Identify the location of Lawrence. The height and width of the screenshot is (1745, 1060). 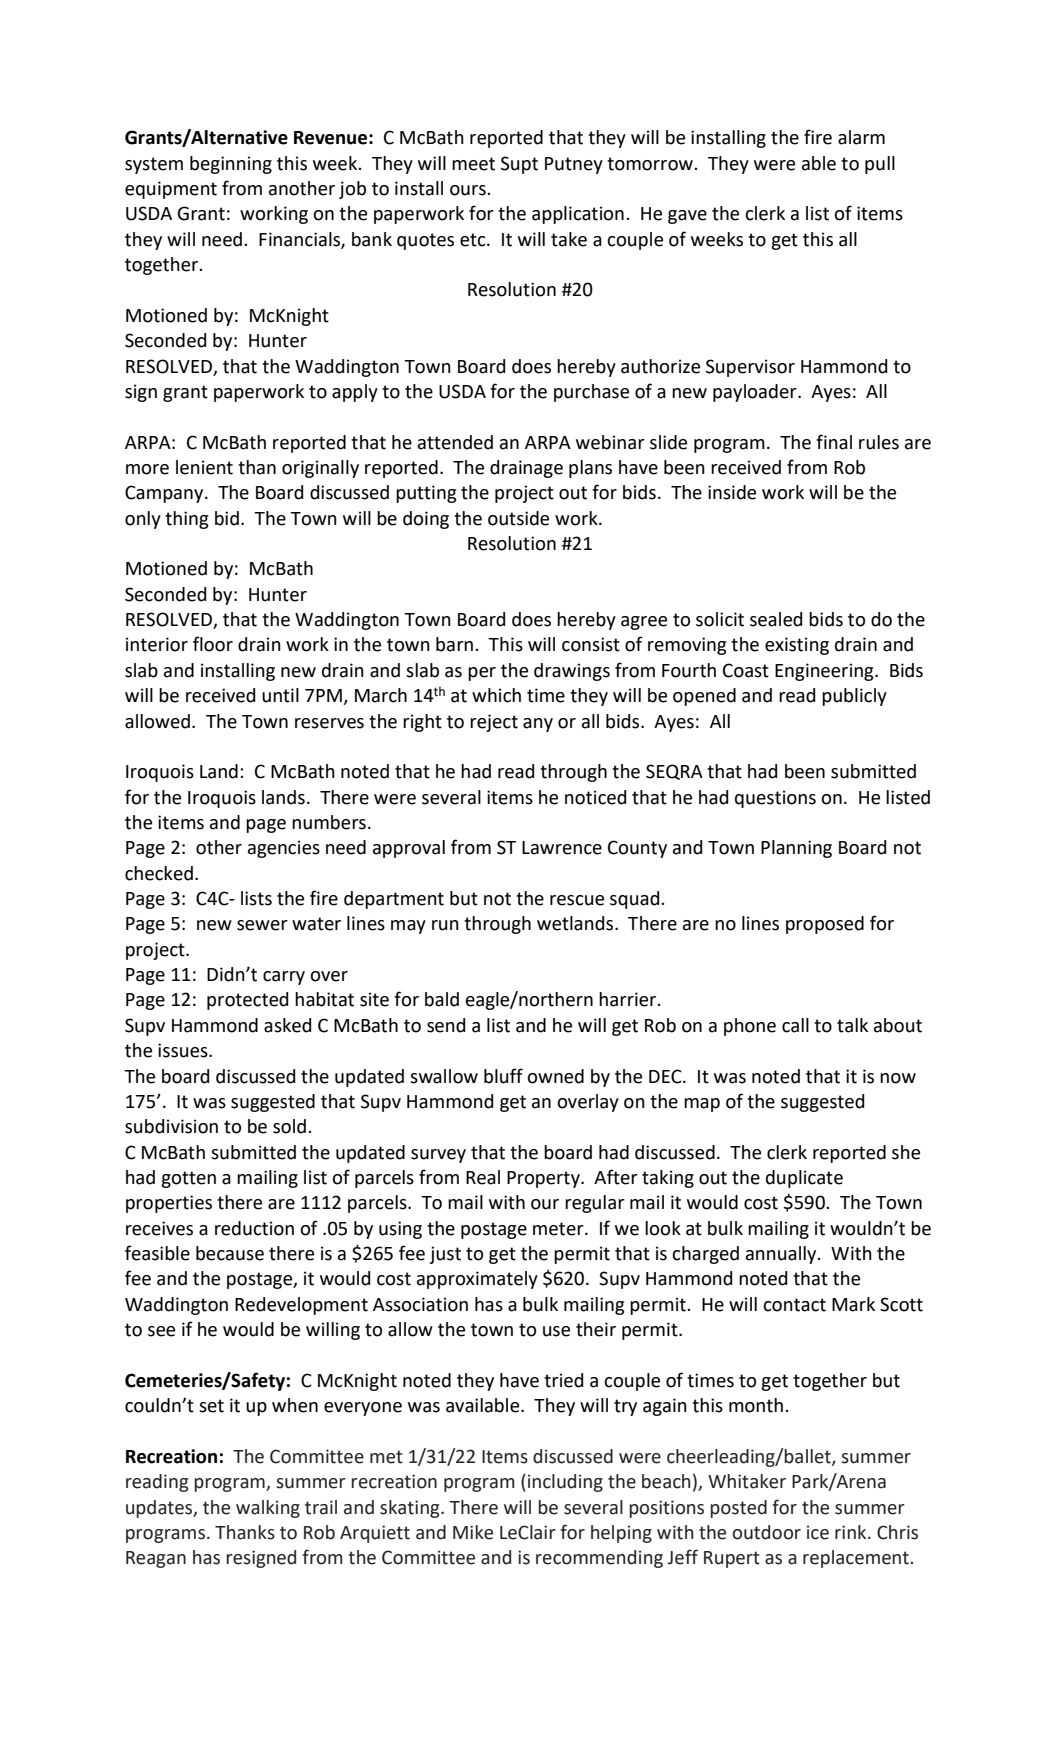
(562, 848).
